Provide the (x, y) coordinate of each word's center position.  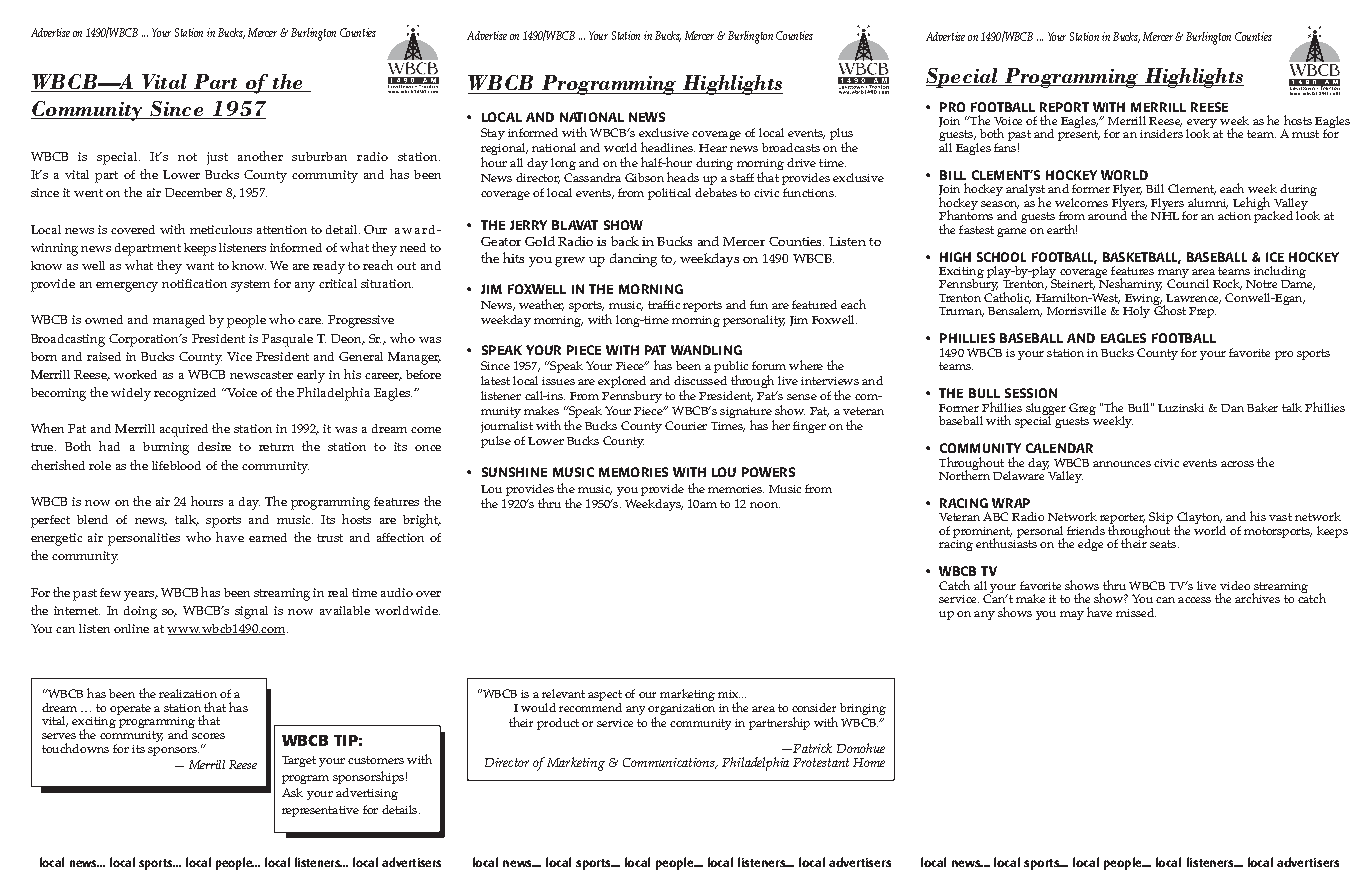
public (731, 368)
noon (765, 505)
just (217, 158)
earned (268, 537)
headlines (668, 147)
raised (104, 356)
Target (299, 761)
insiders (1161, 133)
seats (1164, 544)
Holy (1136, 312)
